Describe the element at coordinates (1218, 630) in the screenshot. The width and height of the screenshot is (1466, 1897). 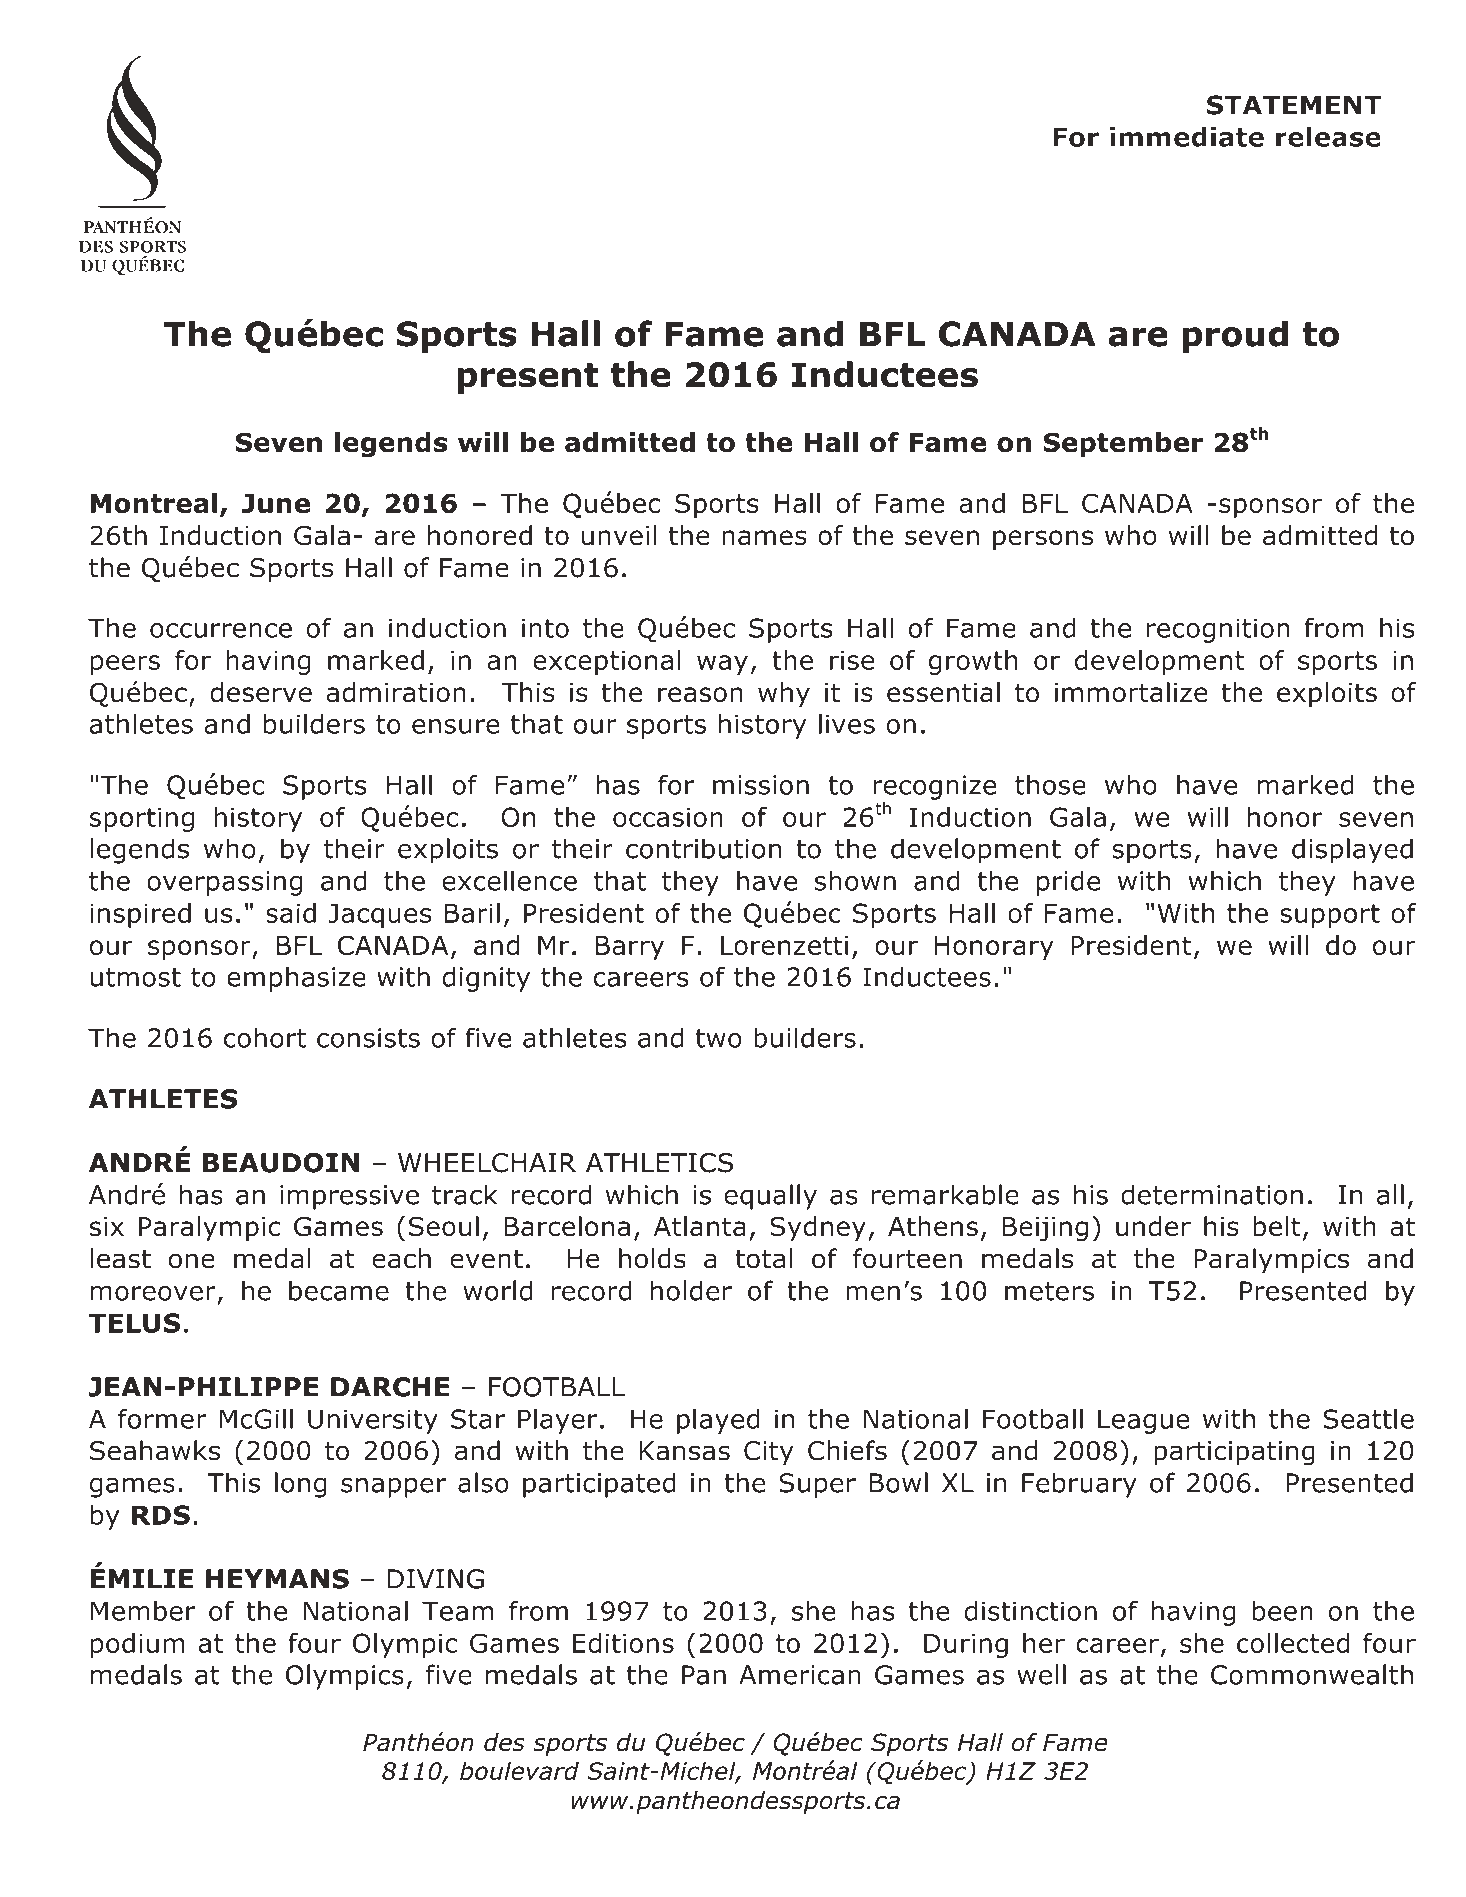
I see `recognition` at that location.
